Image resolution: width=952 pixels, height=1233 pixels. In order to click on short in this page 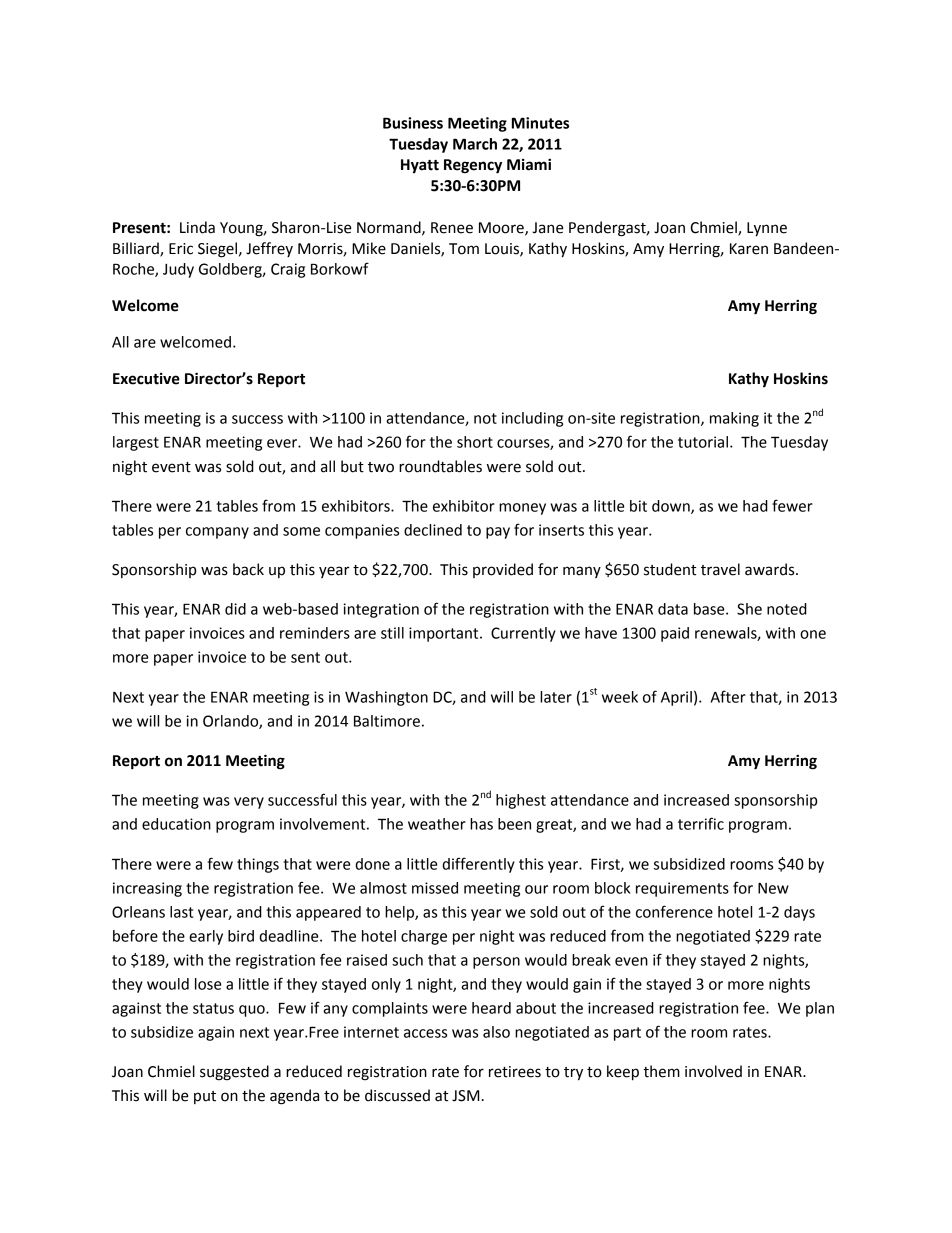, I will do `click(475, 442)`.
